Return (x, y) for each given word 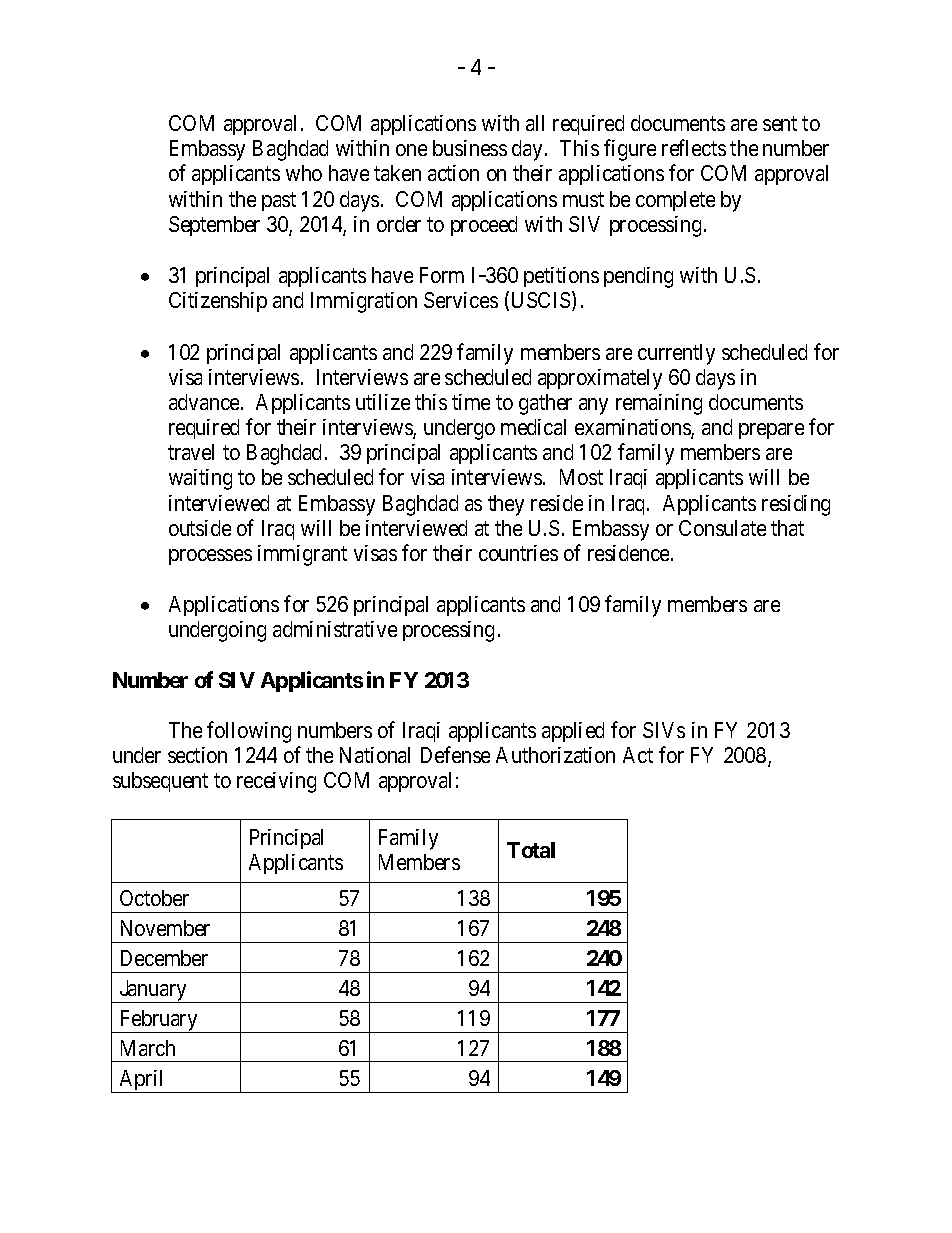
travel (191, 452)
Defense (455, 754)
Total (531, 850)
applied (573, 732)
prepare (771, 431)
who (304, 173)
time (471, 402)
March (148, 1048)
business (470, 148)
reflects (694, 148)
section (197, 755)
